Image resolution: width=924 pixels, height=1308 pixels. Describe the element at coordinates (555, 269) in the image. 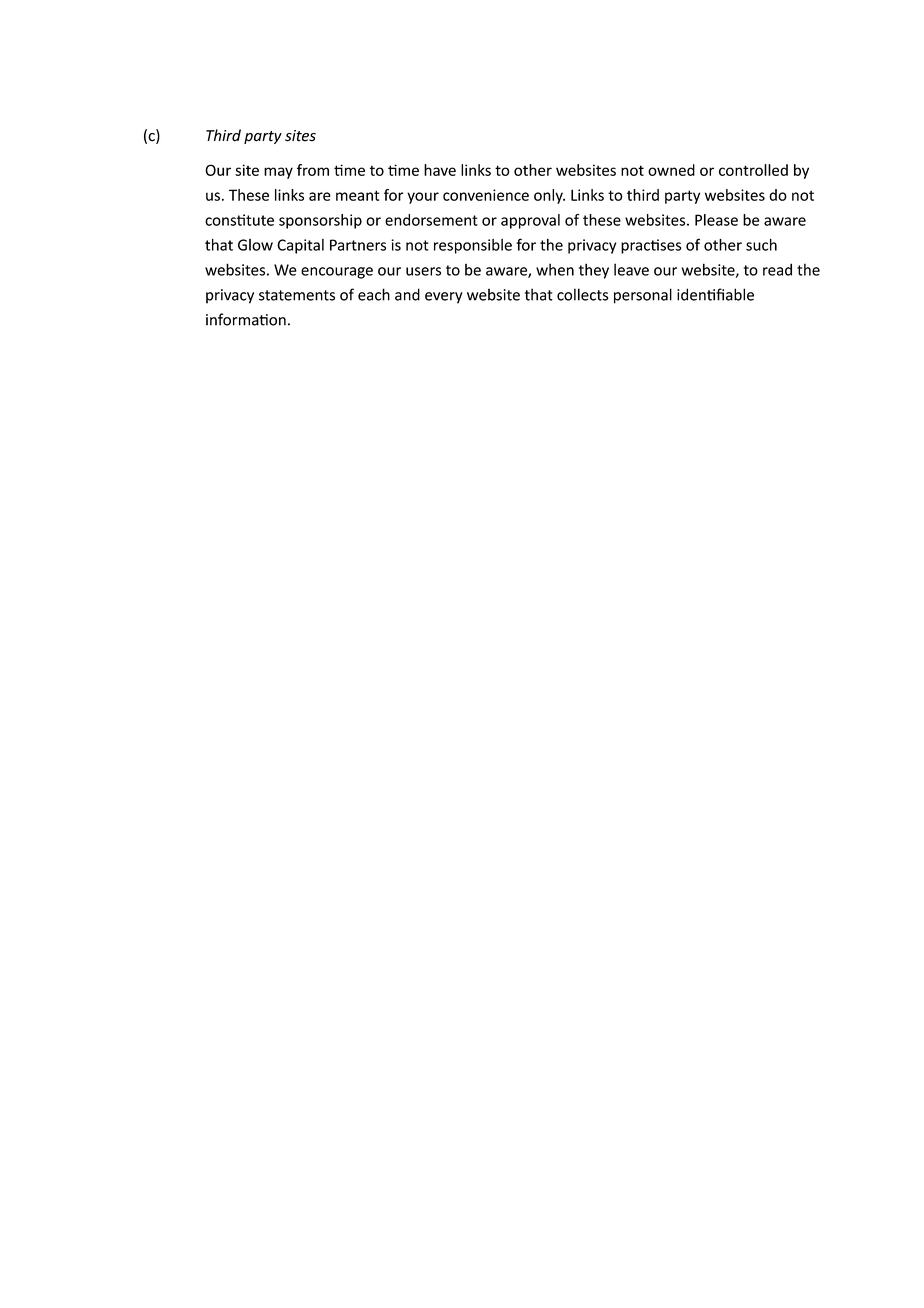

I see `when` at that location.
